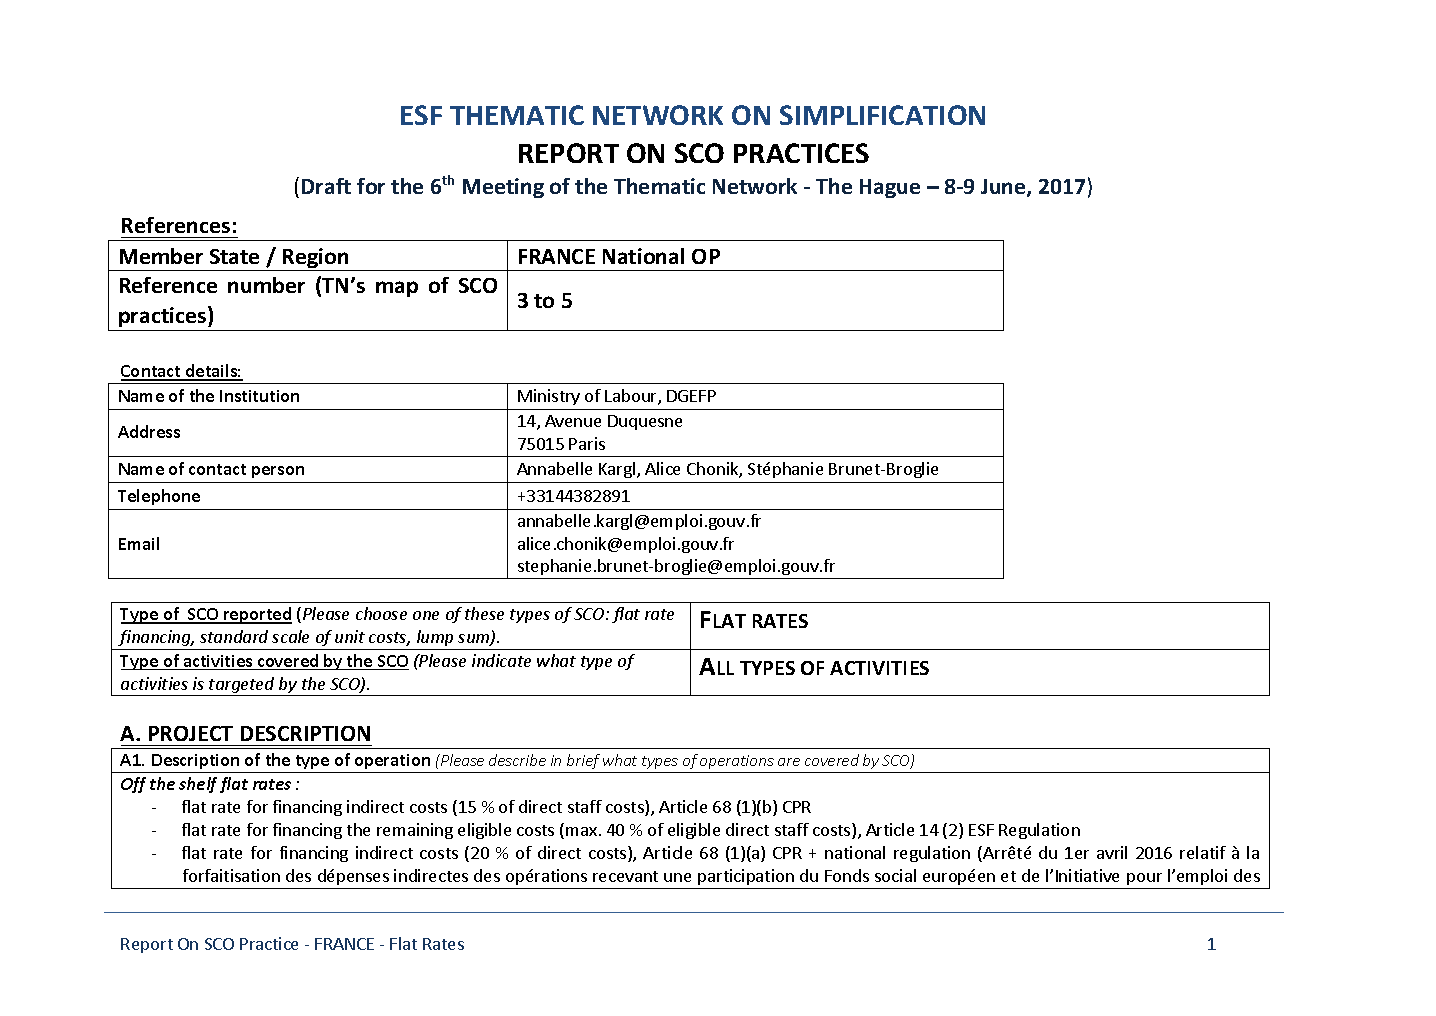  Describe the element at coordinates (573, 421) in the screenshot. I see `Avenue` at that location.
